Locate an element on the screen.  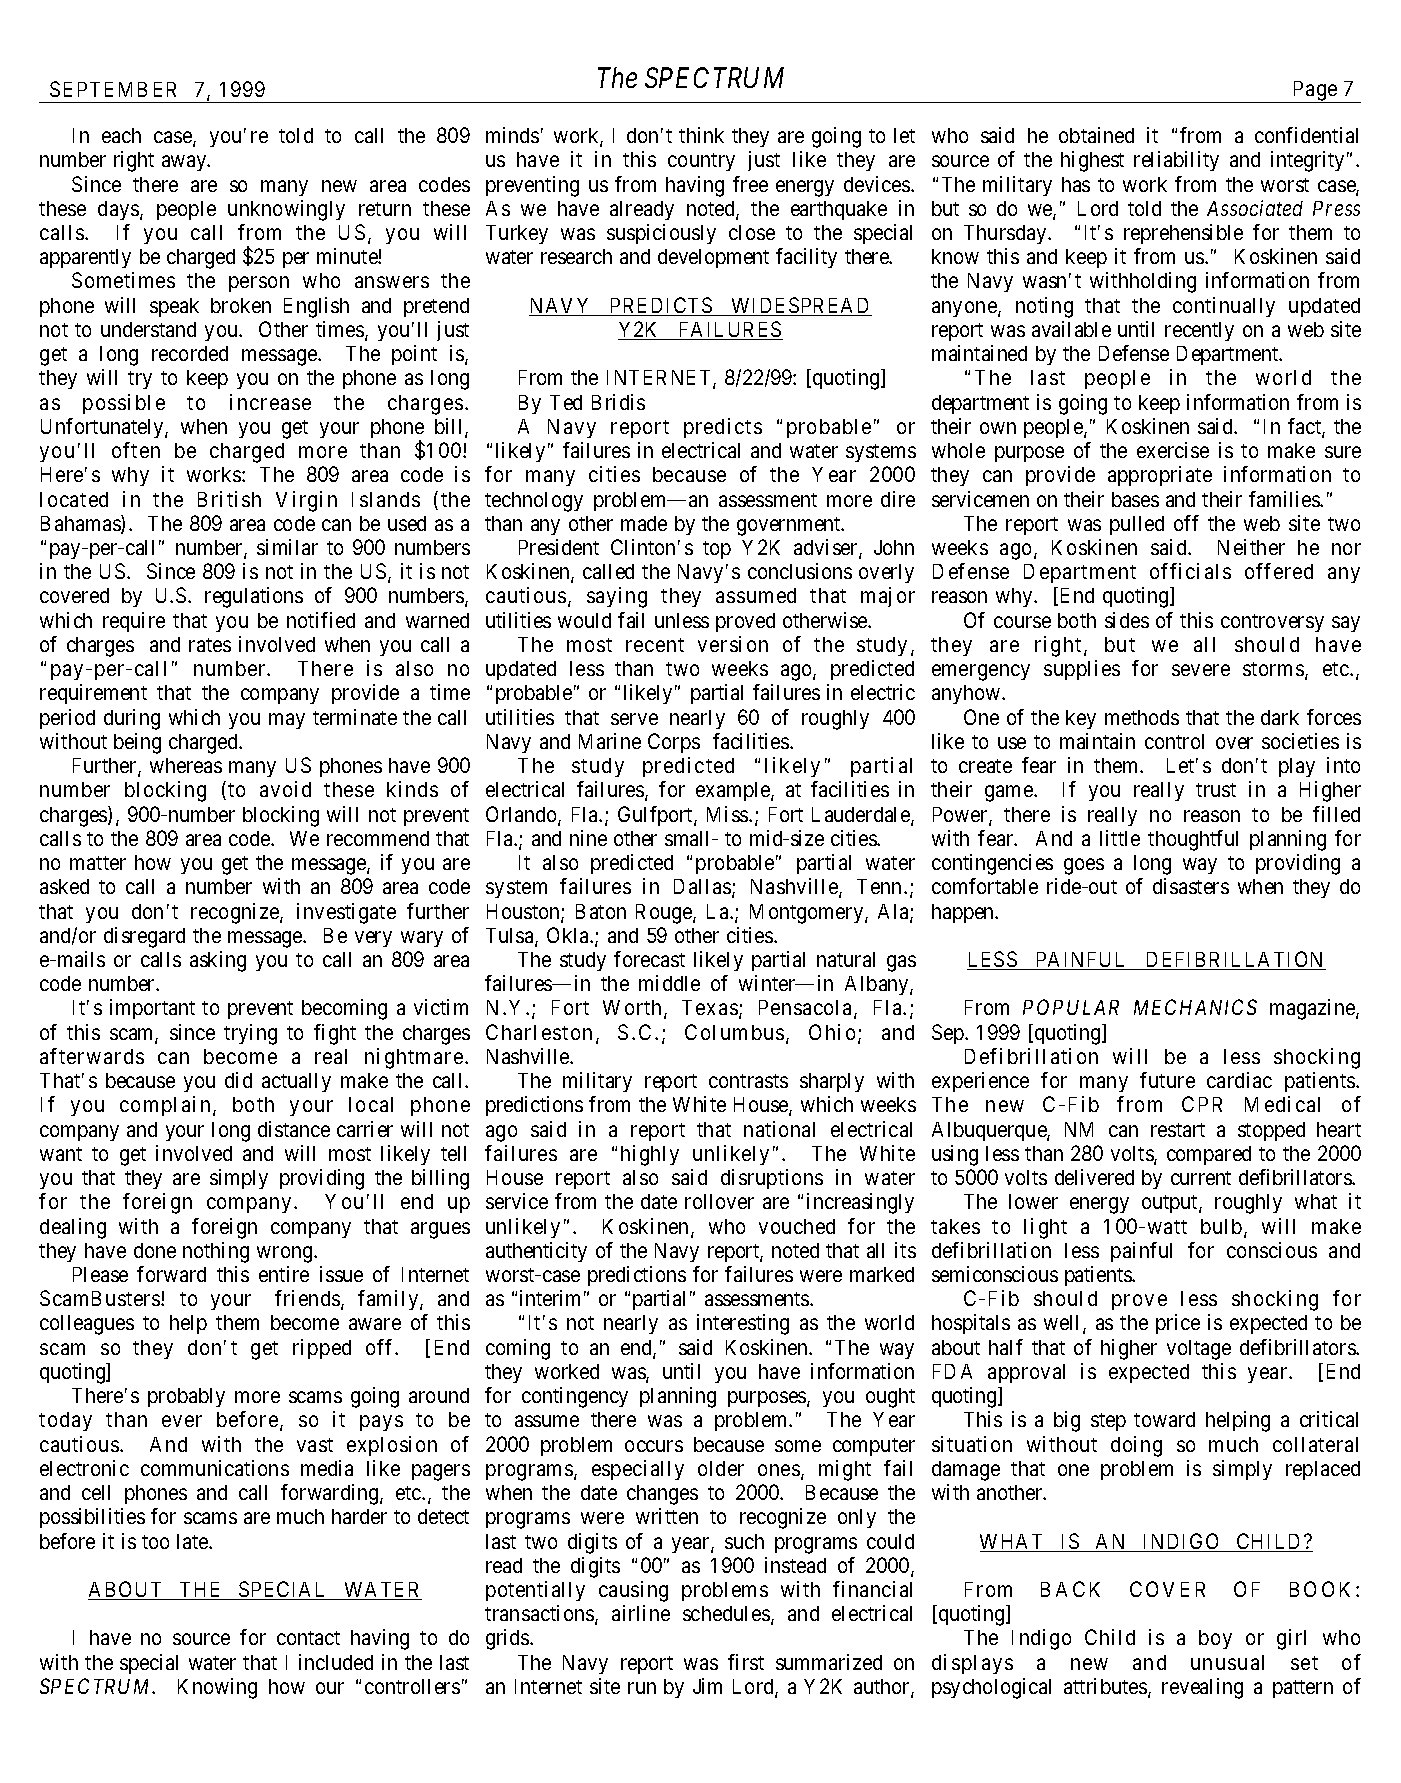
country is located at coordinates (701, 162).
